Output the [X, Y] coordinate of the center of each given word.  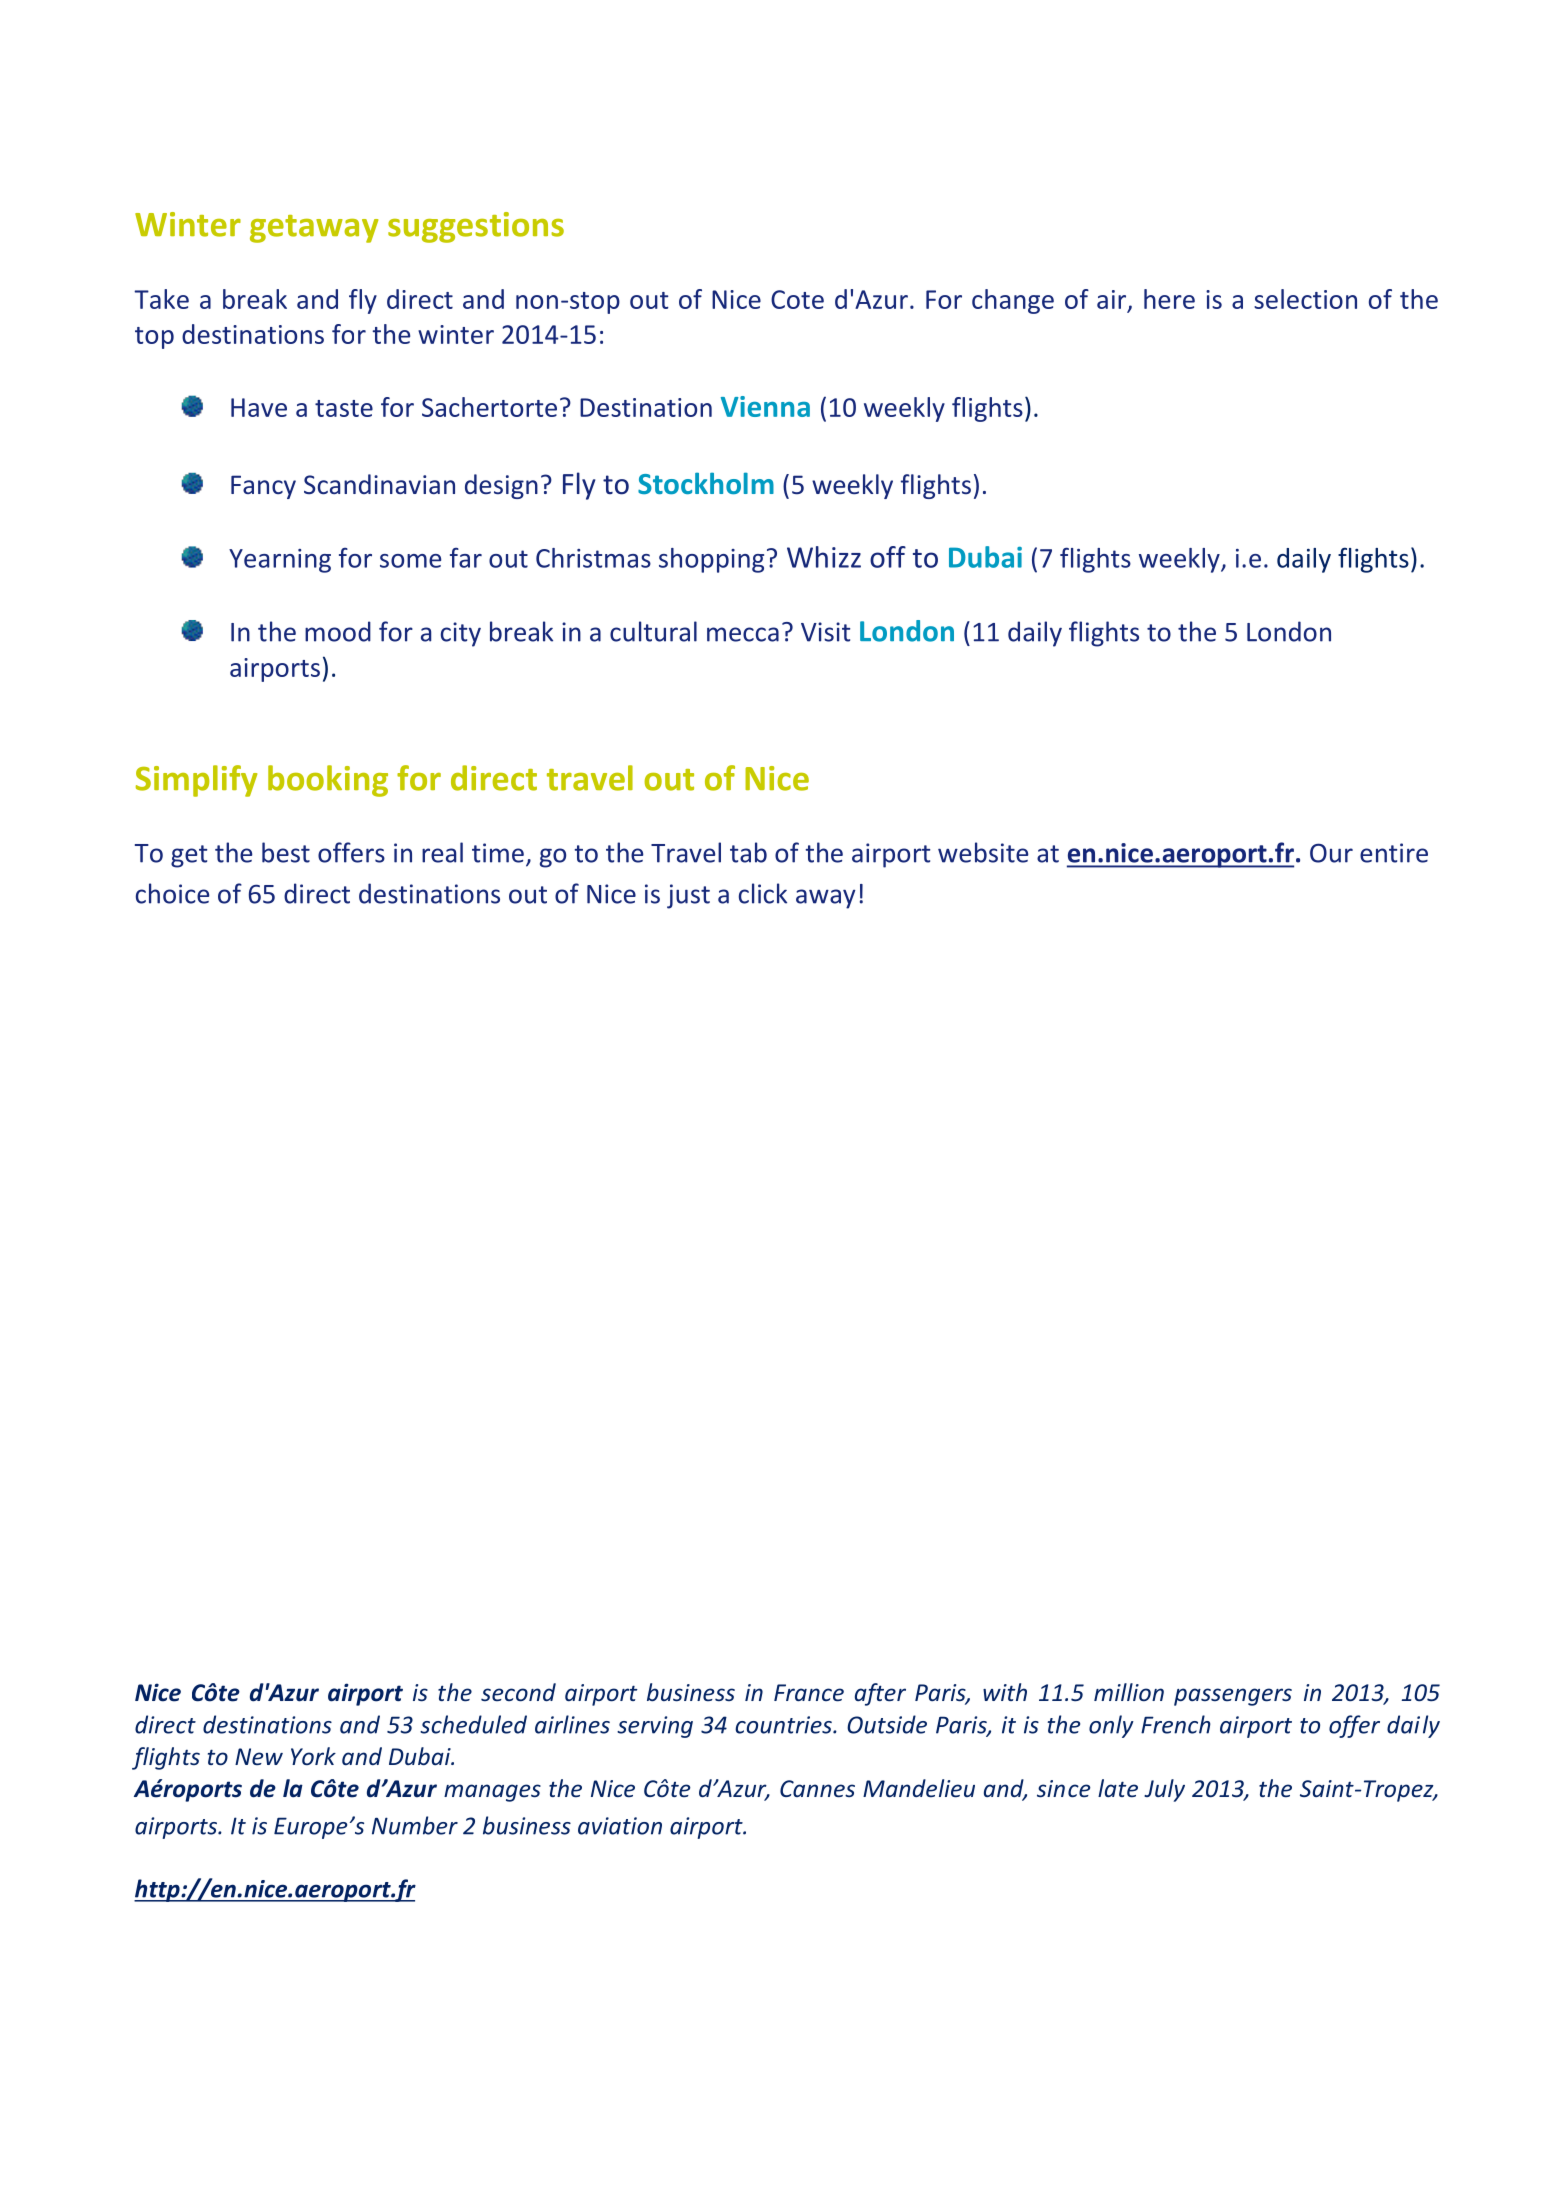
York [313, 1756]
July [1164, 1790]
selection [1305, 299]
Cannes [817, 1789]
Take [161, 299]
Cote [797, 299]
